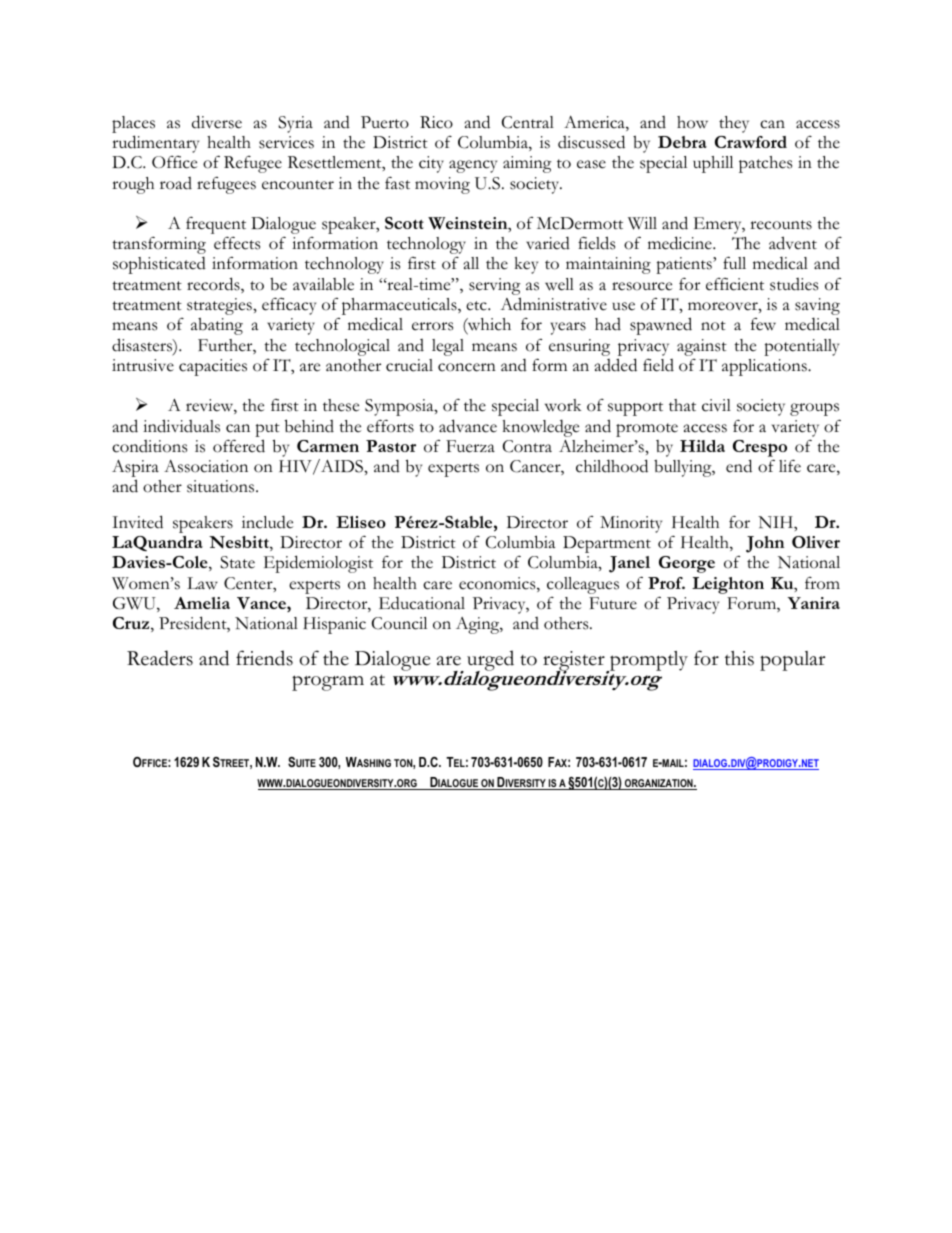 The image size is (952, 1233). What do you see at coordinates (436, 122) in the screenshot?
I see `Rico` at bounding box center [436, 122].
